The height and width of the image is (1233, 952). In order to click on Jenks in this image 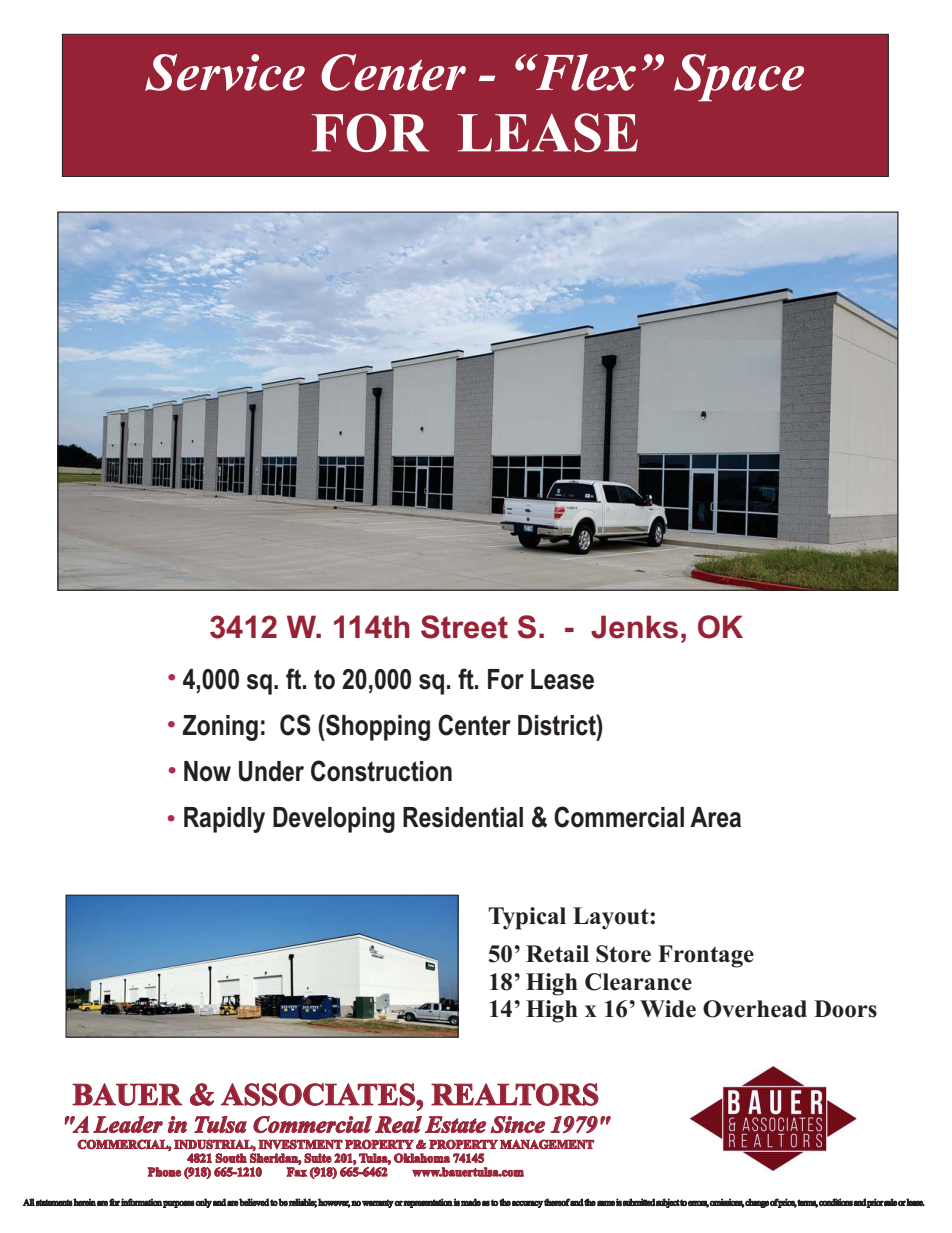, I will do `click(634, 627)`.
